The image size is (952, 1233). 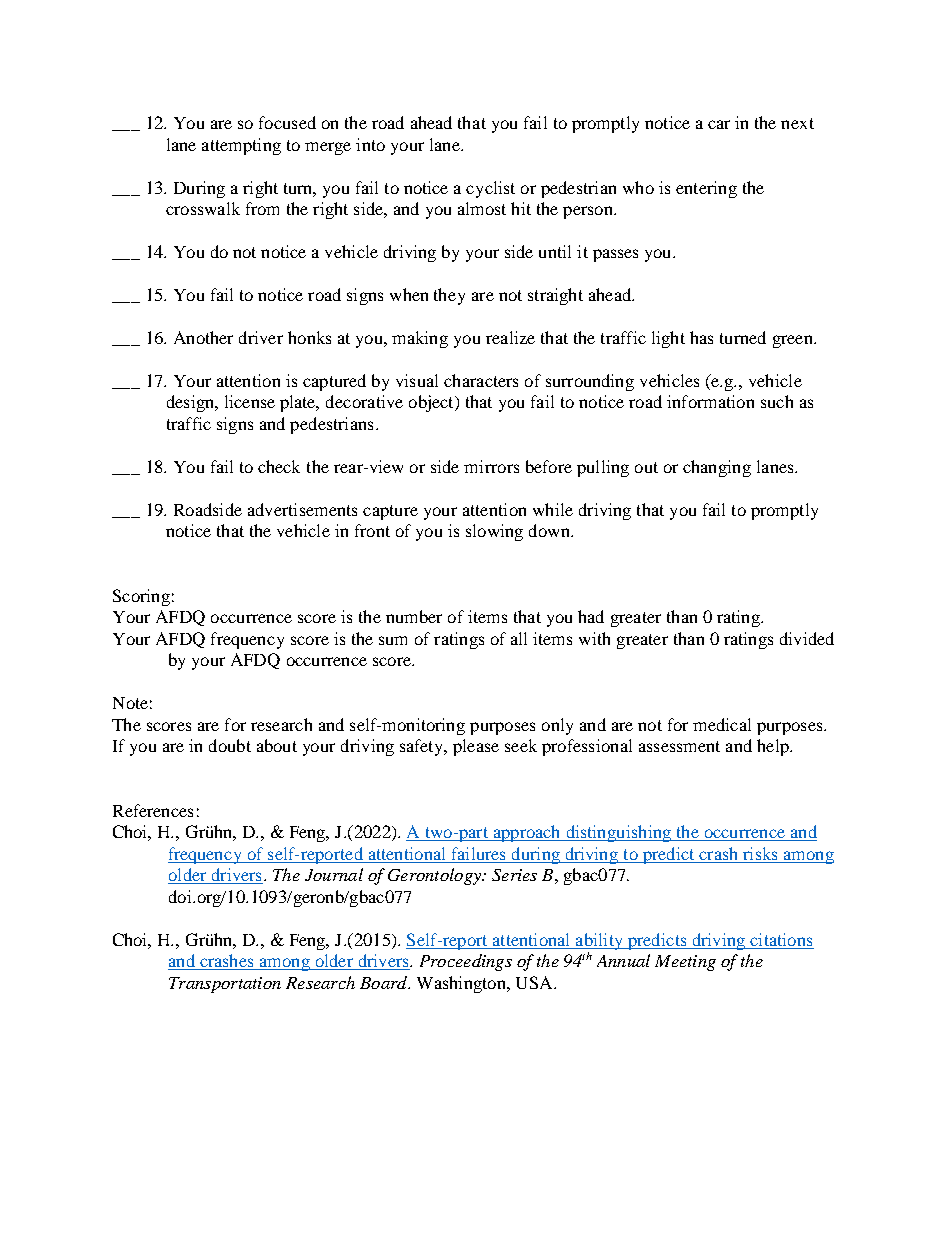 What do you see at coordinates (203, 337) in the document?
I see `Another` at bounding box center [203, 337].
